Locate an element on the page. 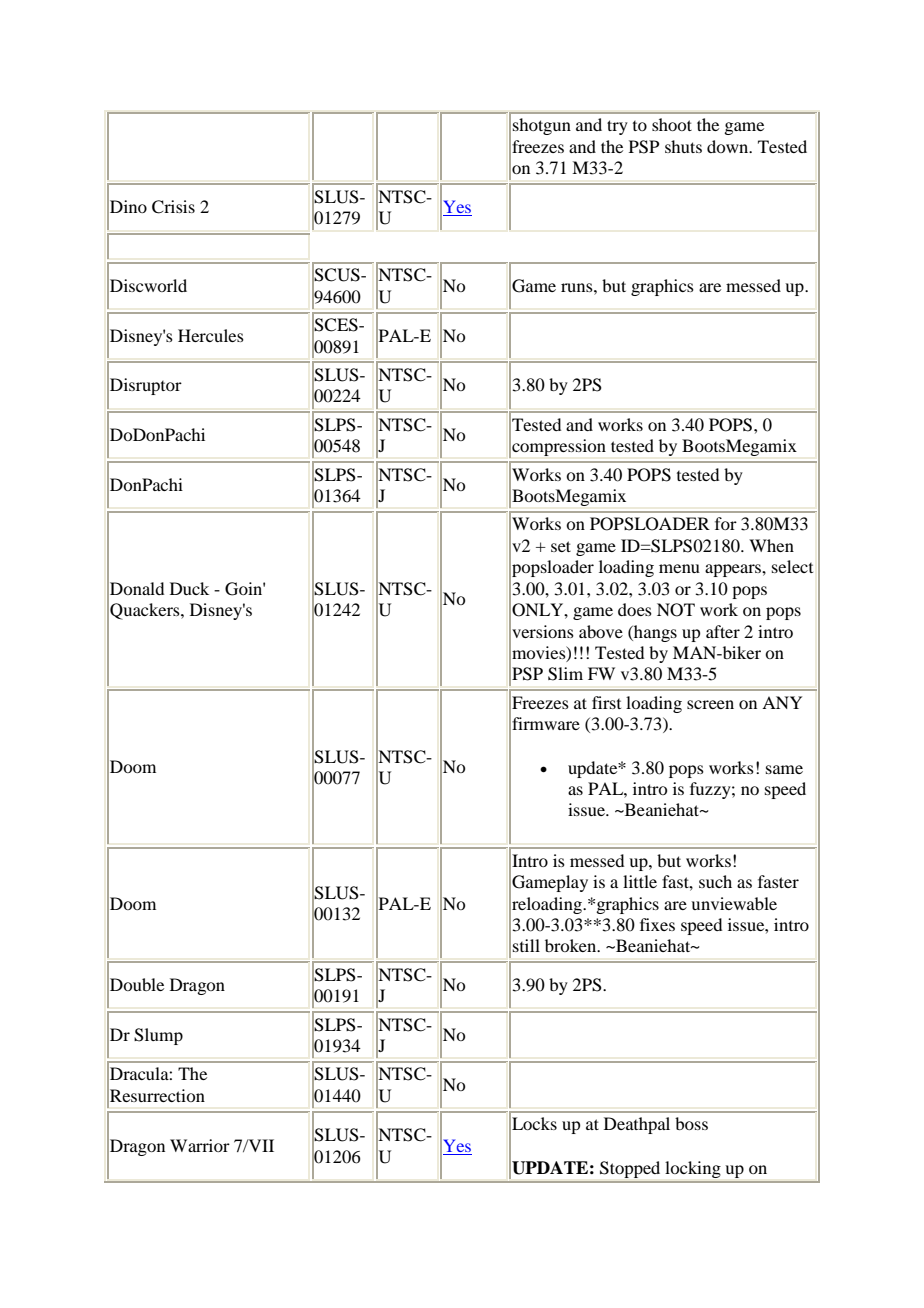 The image size is (924, 1308). Slim is located at coordinates (565, 674).
